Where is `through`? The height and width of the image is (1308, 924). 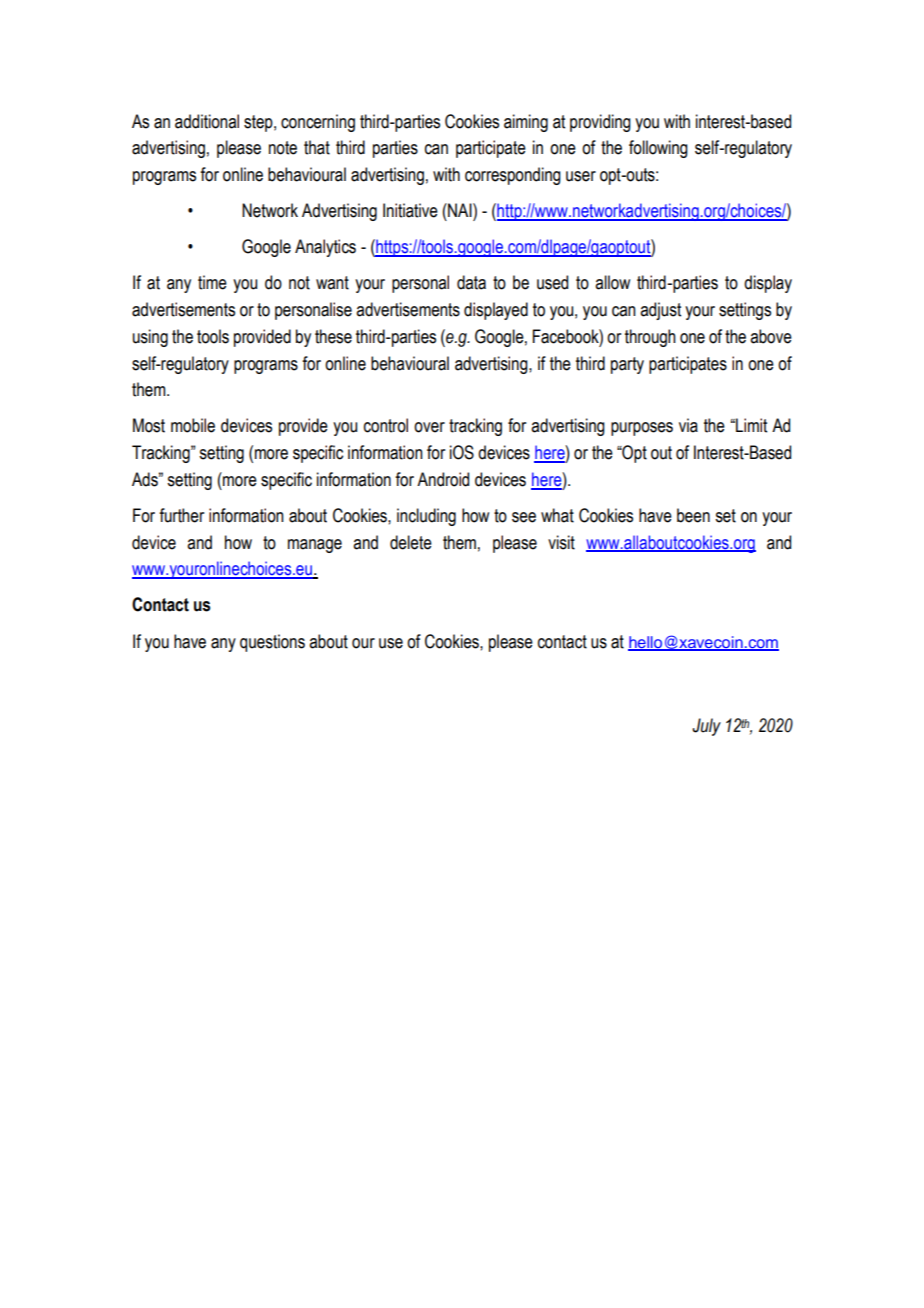 through is located at coordinates (650, 338).
